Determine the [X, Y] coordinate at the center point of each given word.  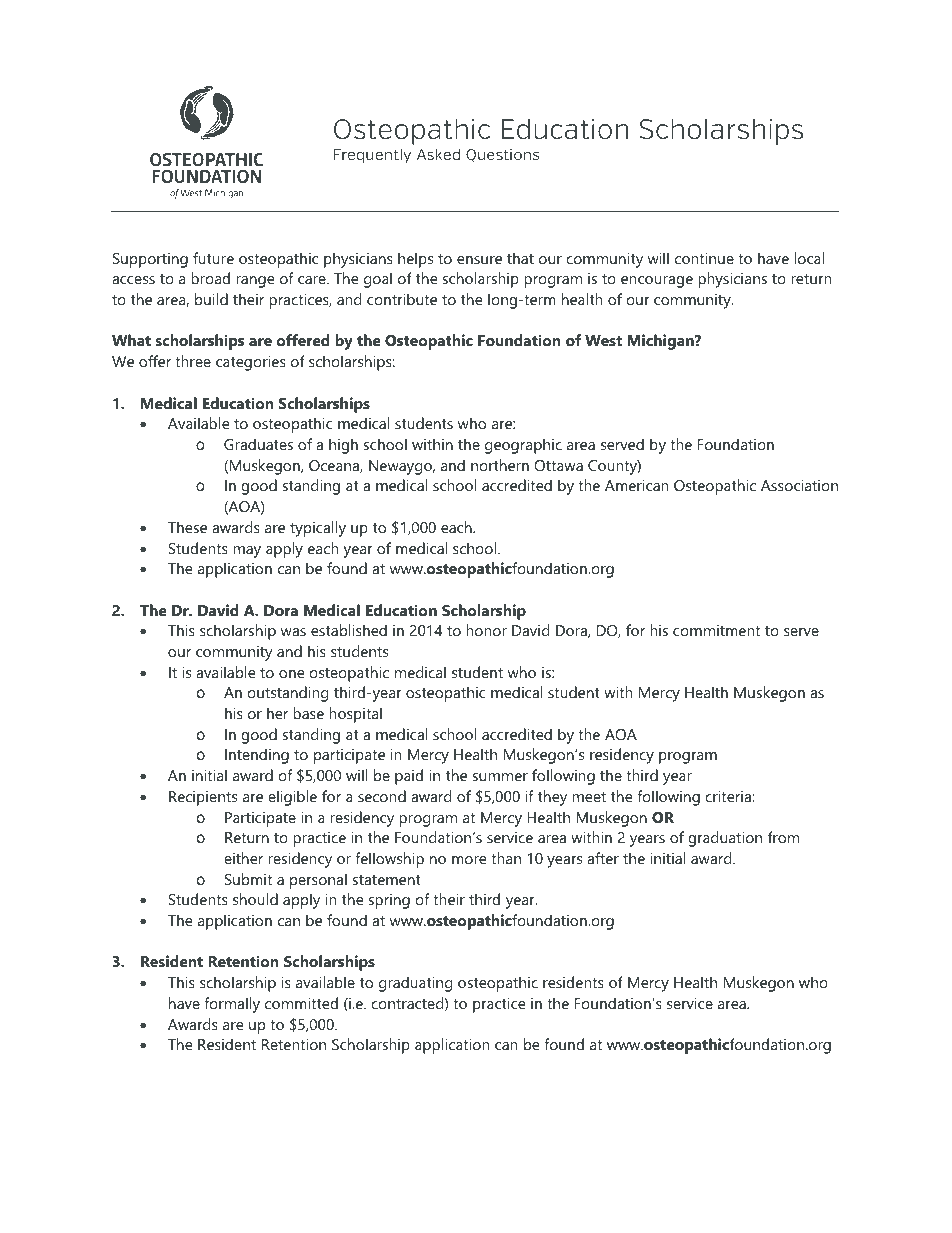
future [213, 258]
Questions [502, 155]
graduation [725, 839]
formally [232, 1005]
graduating [415, 984]
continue [704, 258]
